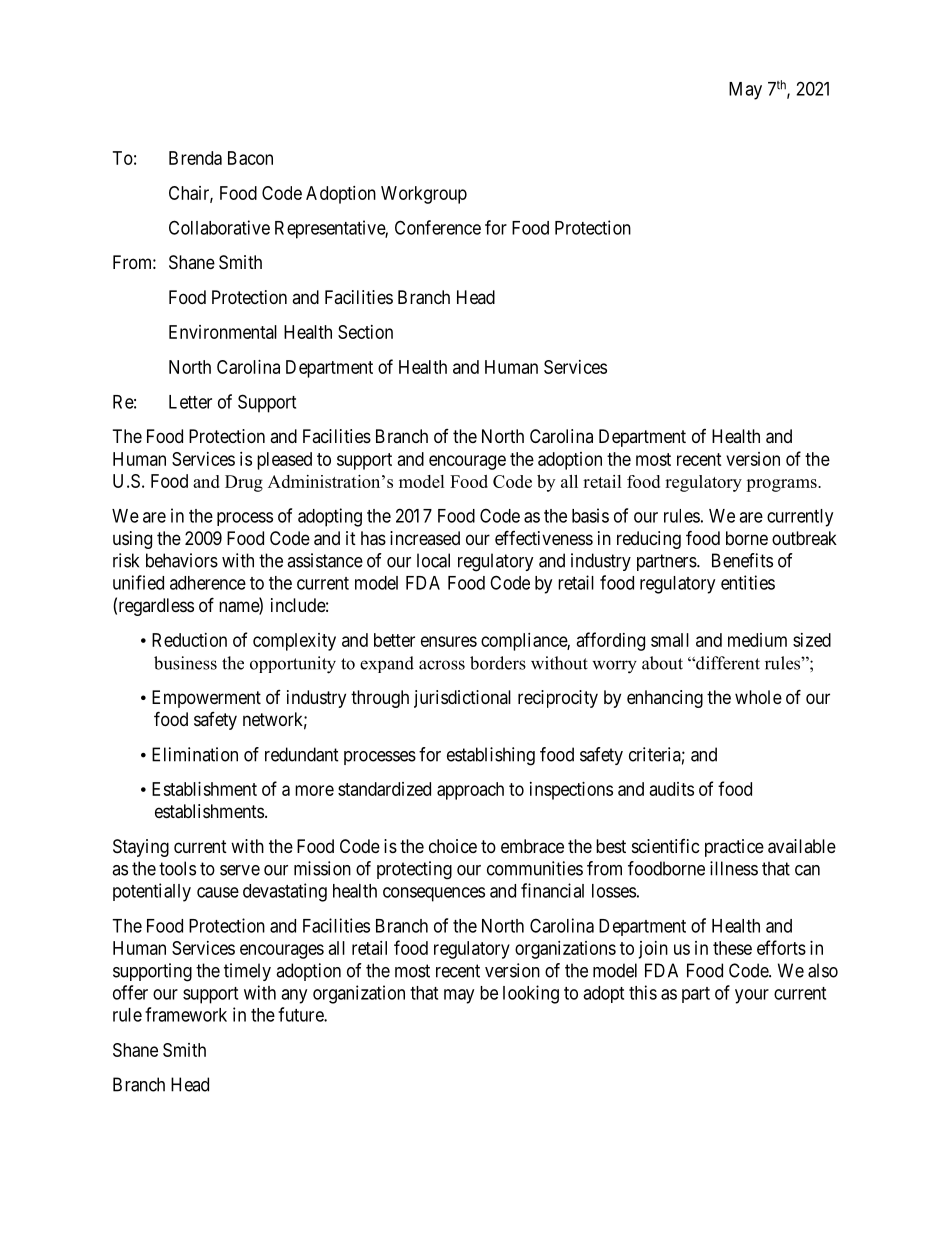  What do you see at coordinates (433, 560) in the image?
I see `local` at bounding box center [433, 560].
